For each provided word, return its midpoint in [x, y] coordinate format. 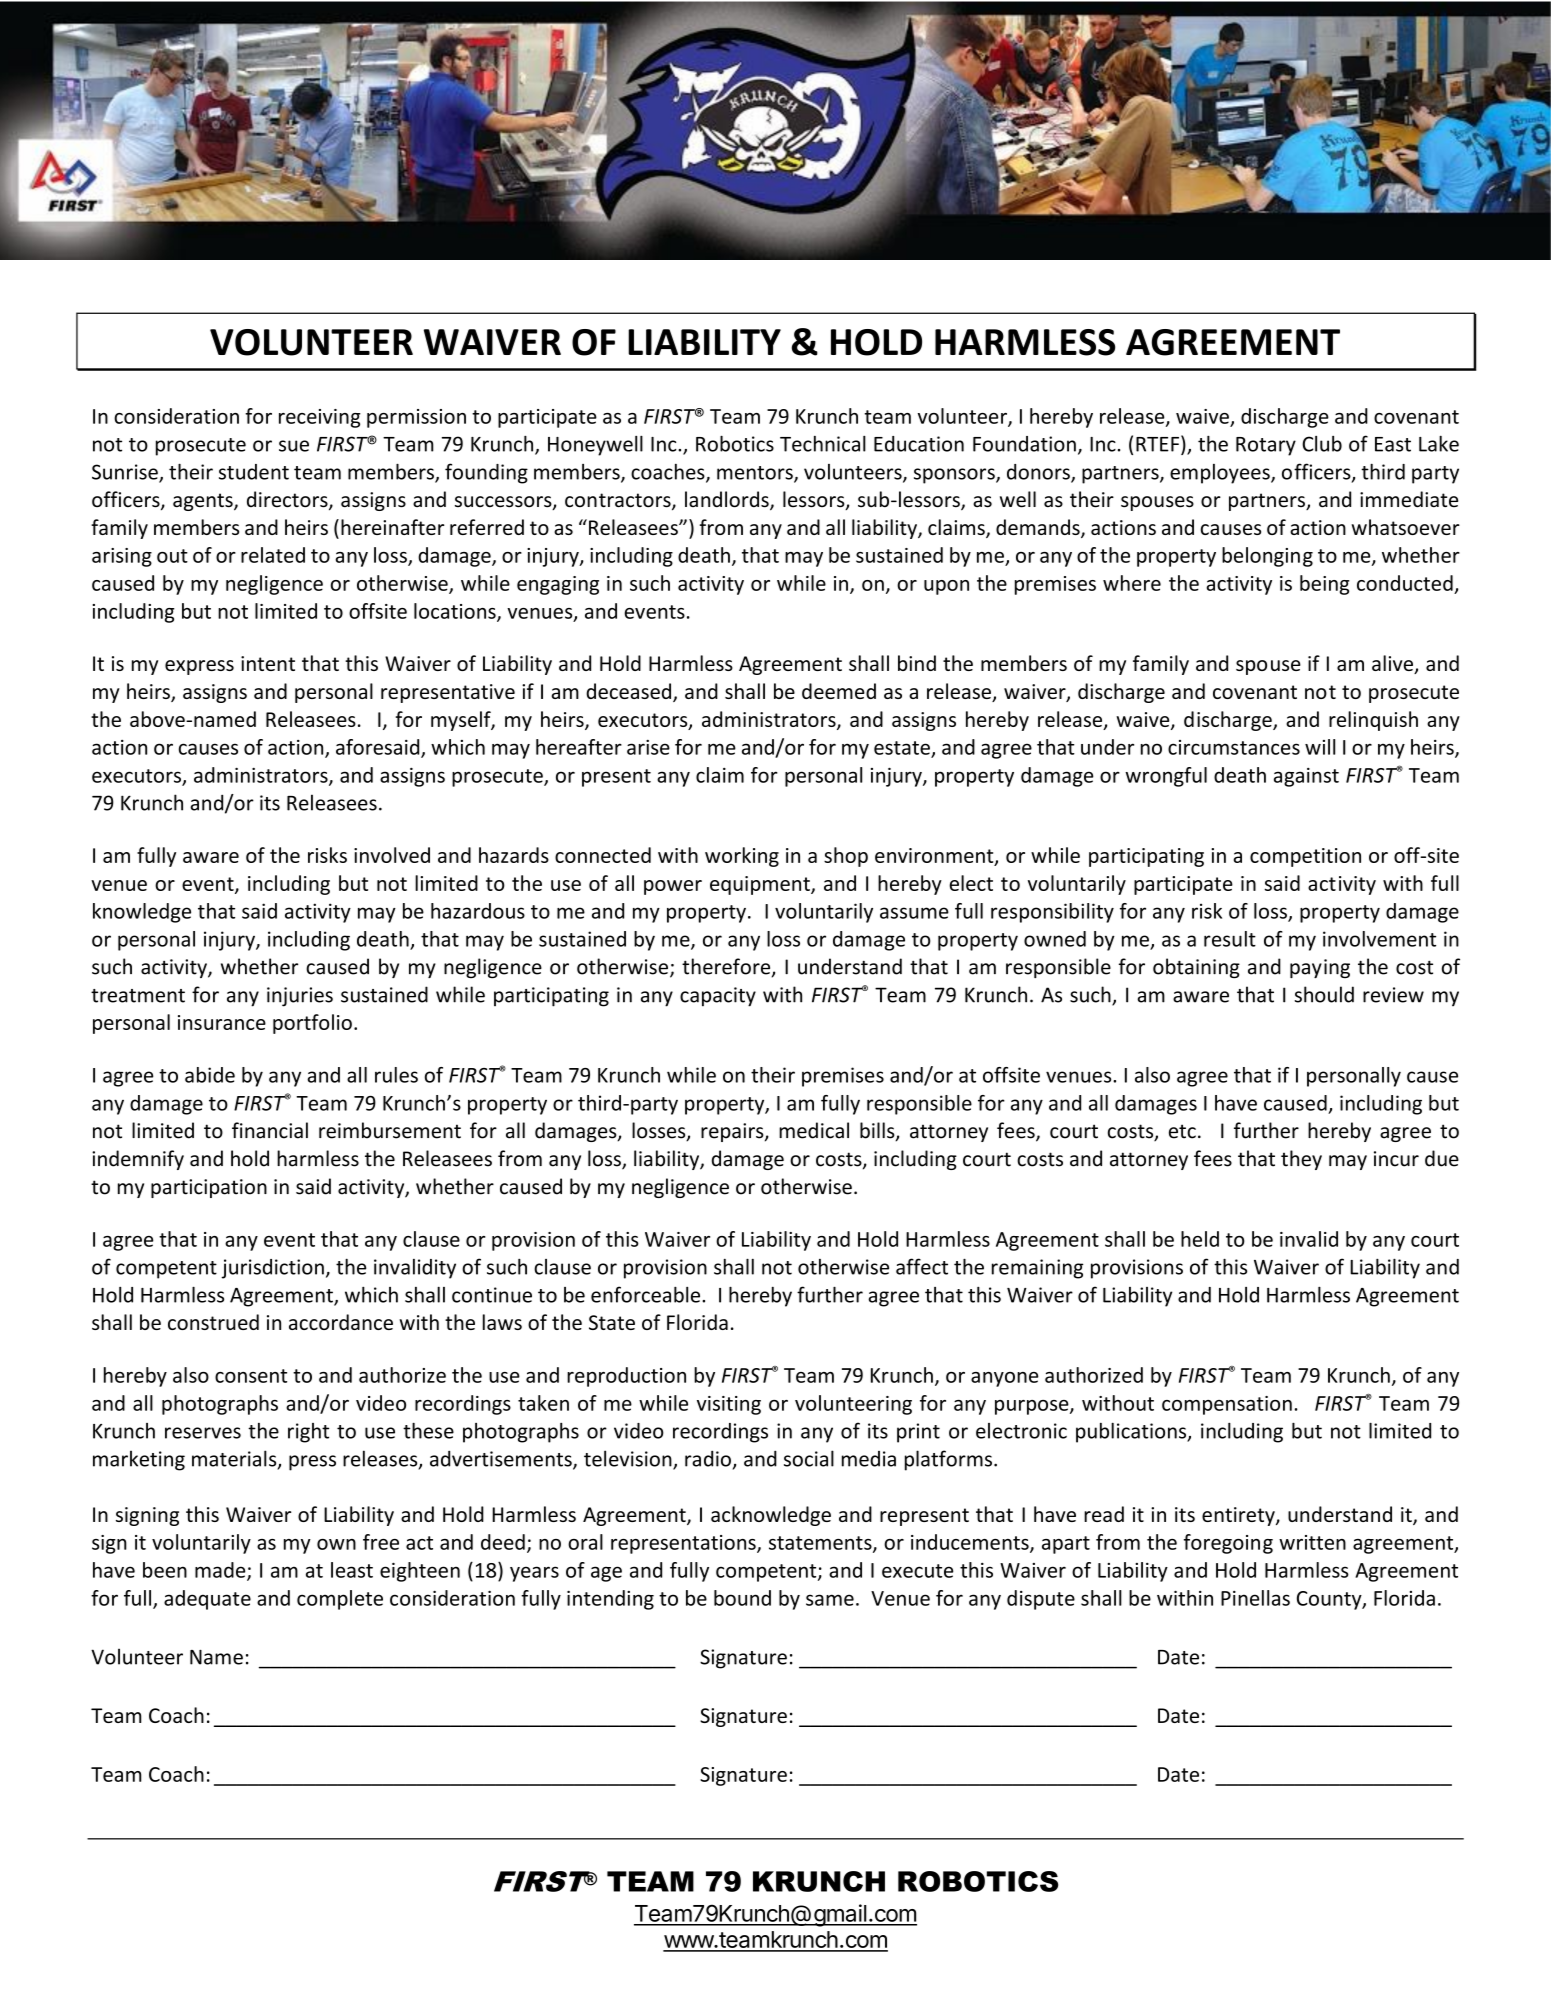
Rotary [1266, 446]
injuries [300, 997]
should [1324, 994]
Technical [823, 444]
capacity [718, 997]
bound [742, 1598]
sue [294, 446]
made [221, 1571]
